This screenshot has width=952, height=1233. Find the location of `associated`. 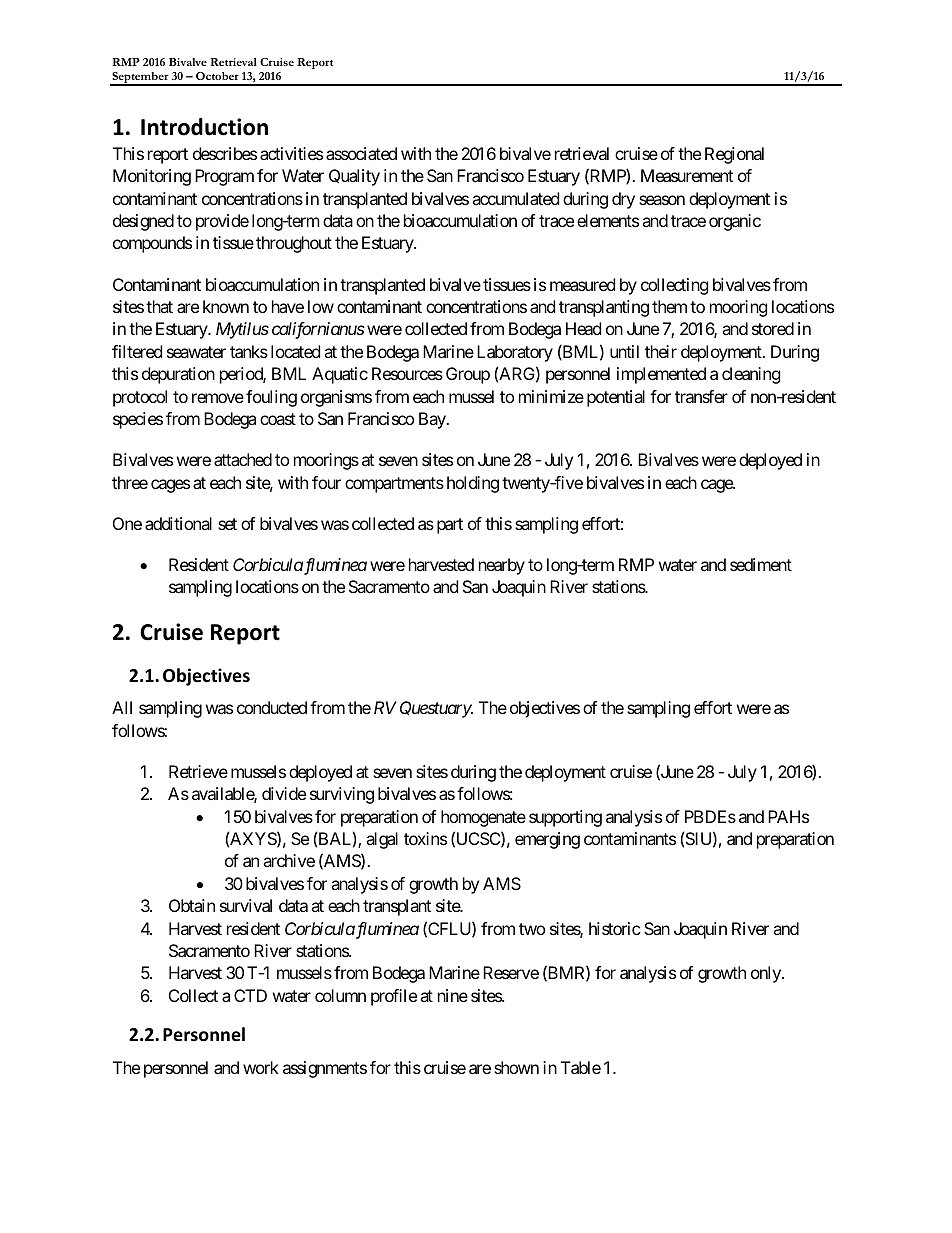

associated is located at coordinates (361, 153).
